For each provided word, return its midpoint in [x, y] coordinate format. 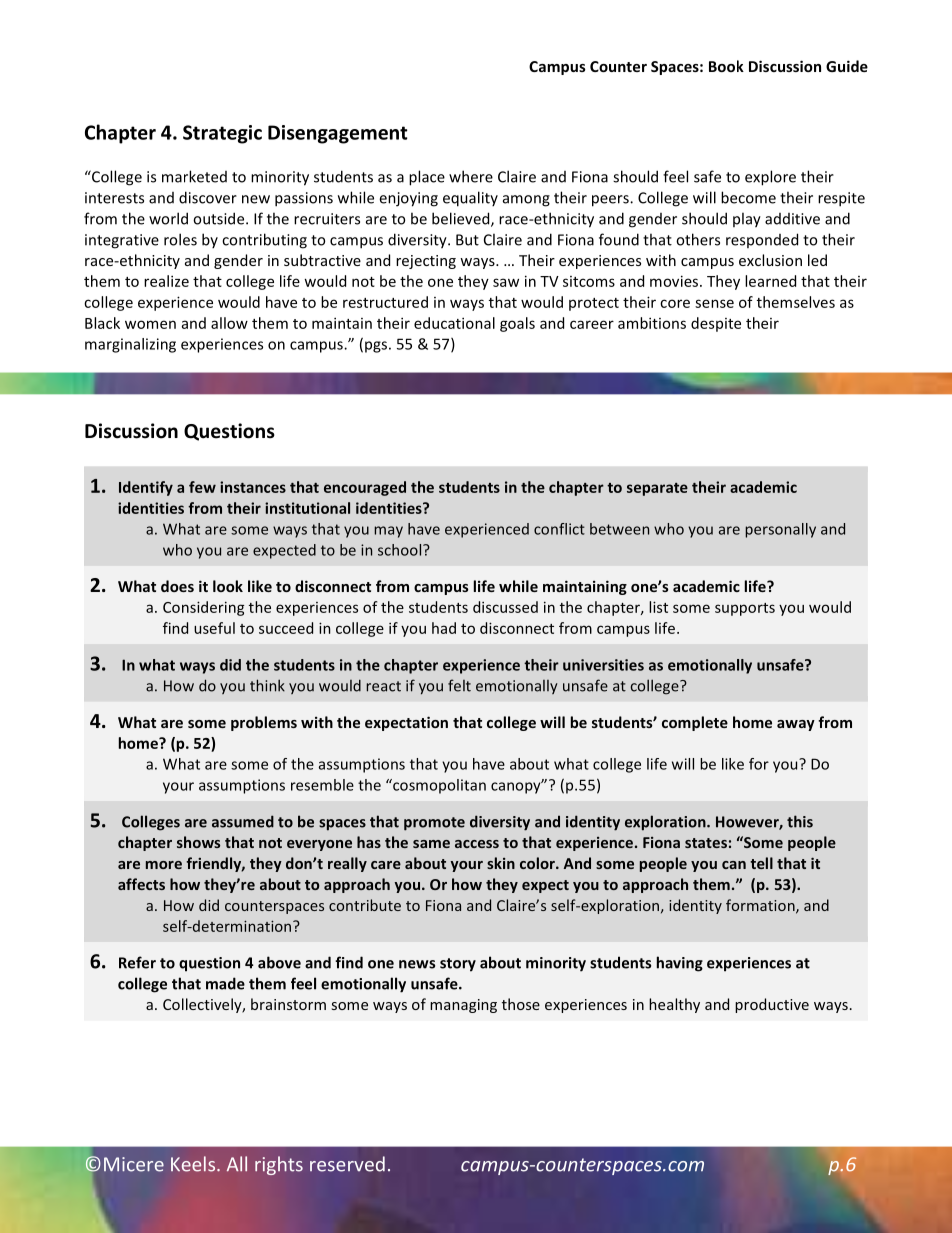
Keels [194, 1164]
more [164, 865]
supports [745, 609]
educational [454, 323]
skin [501, 863]
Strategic [222, 134]
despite [716, 324]
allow [229, 323]
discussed [505, 607]
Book [726, 66]
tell [761, 863]
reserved [347, 1164]
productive [772, 1005]
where [471, 176]
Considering [203, 608]
